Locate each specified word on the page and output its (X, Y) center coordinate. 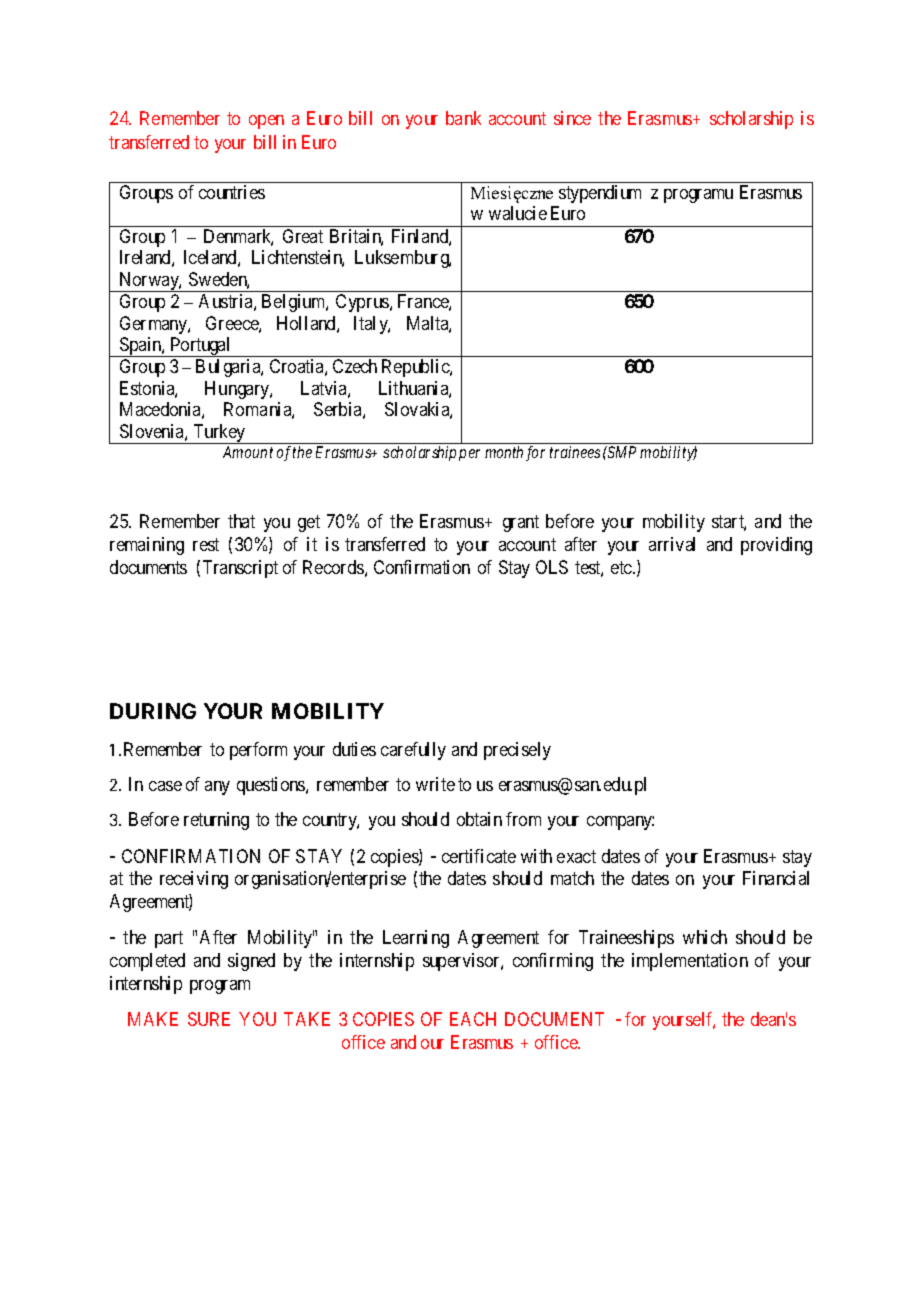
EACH (473, 1019)
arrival (672, 544)
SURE (209, 1019)
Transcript (240, 569)
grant (521, 523)
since (572, 118)
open (266, 122)
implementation (690, 962)
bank (463, 118)
